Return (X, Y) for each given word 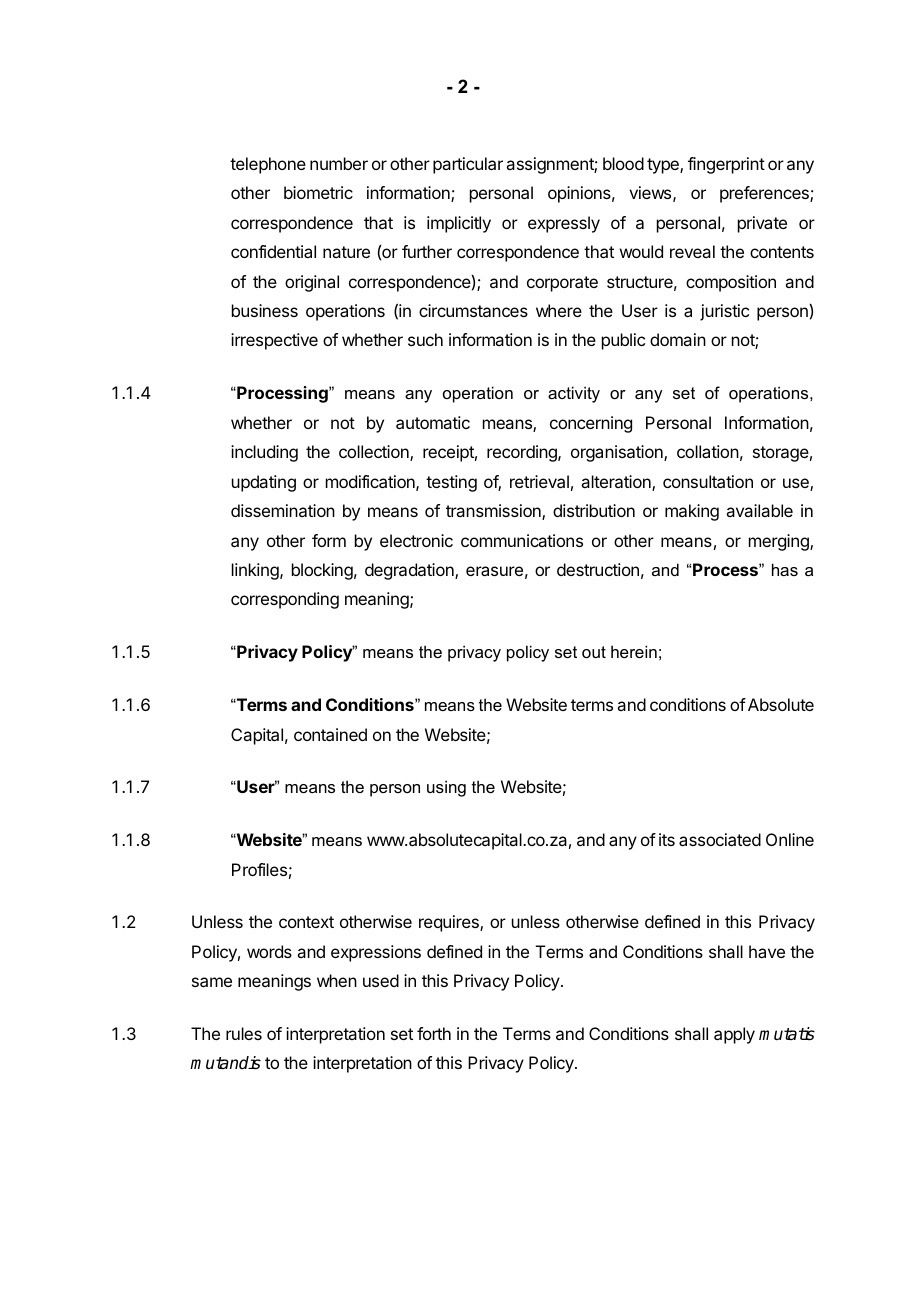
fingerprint (726, 165)
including (264, 453)
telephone (268, 165)
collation (708, 451)
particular (468, 165)
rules (244, 1033)
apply (734, 1035)
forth (434, 1033)
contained (330, 734)
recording (523, 453)
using (446, 788)
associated (720, 839)
